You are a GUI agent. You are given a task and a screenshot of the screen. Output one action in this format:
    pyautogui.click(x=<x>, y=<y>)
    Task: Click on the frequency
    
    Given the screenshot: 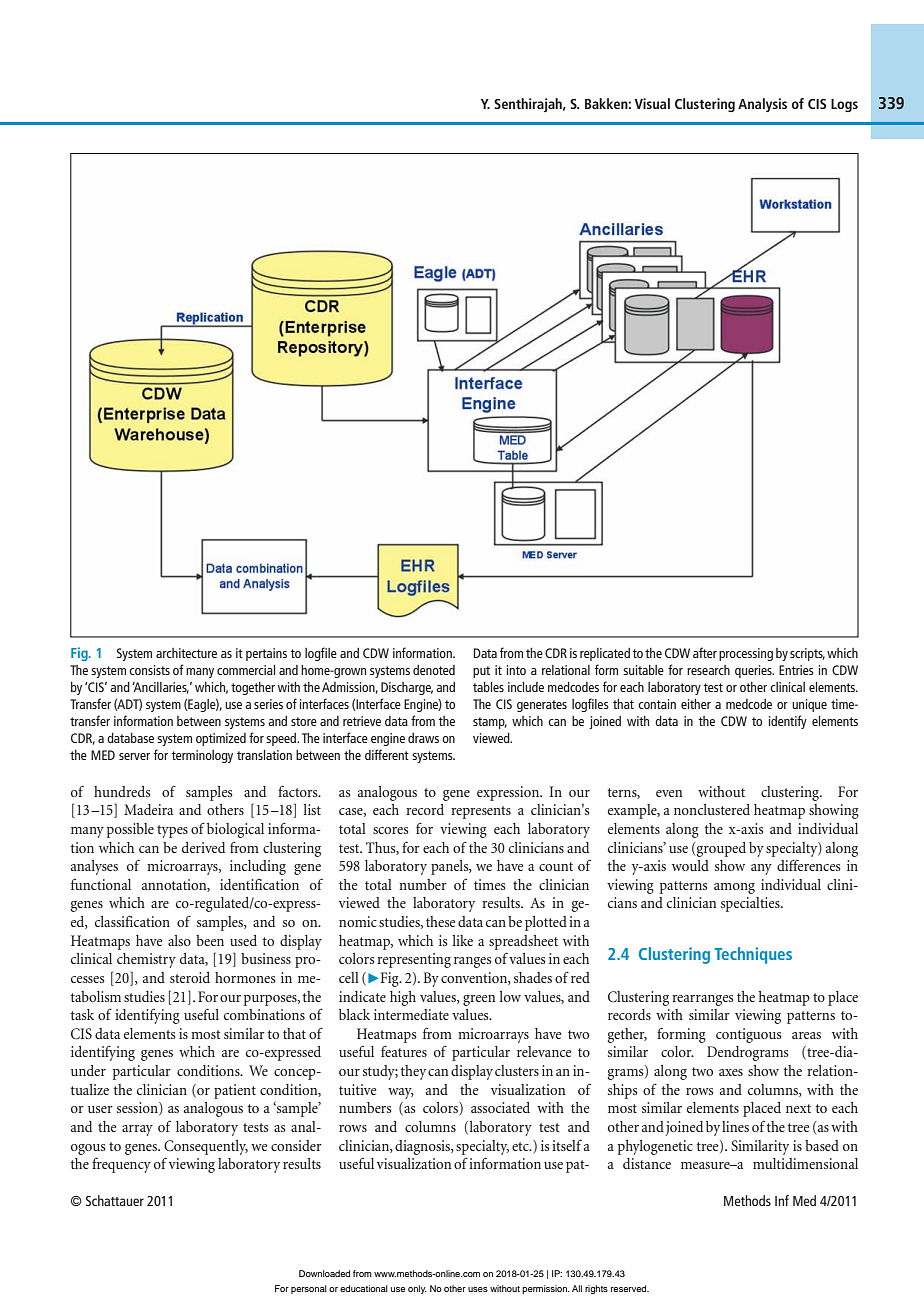 What is the action you would take?
    pyautogui.click(x=121, y=1165)
